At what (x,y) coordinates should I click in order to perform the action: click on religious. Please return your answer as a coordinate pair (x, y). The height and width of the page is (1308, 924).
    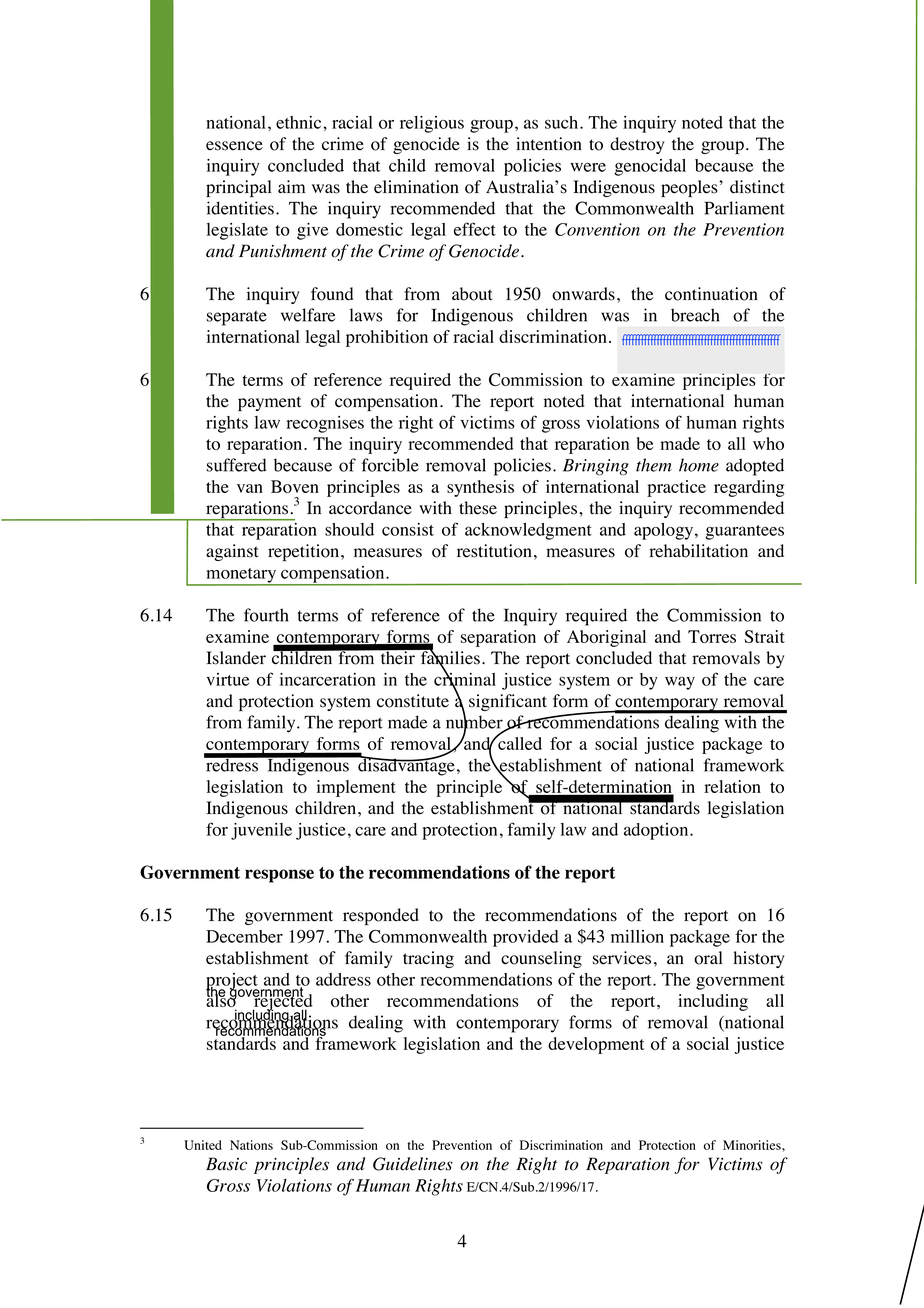
    Looking at the image, I should click on (432, 124).
